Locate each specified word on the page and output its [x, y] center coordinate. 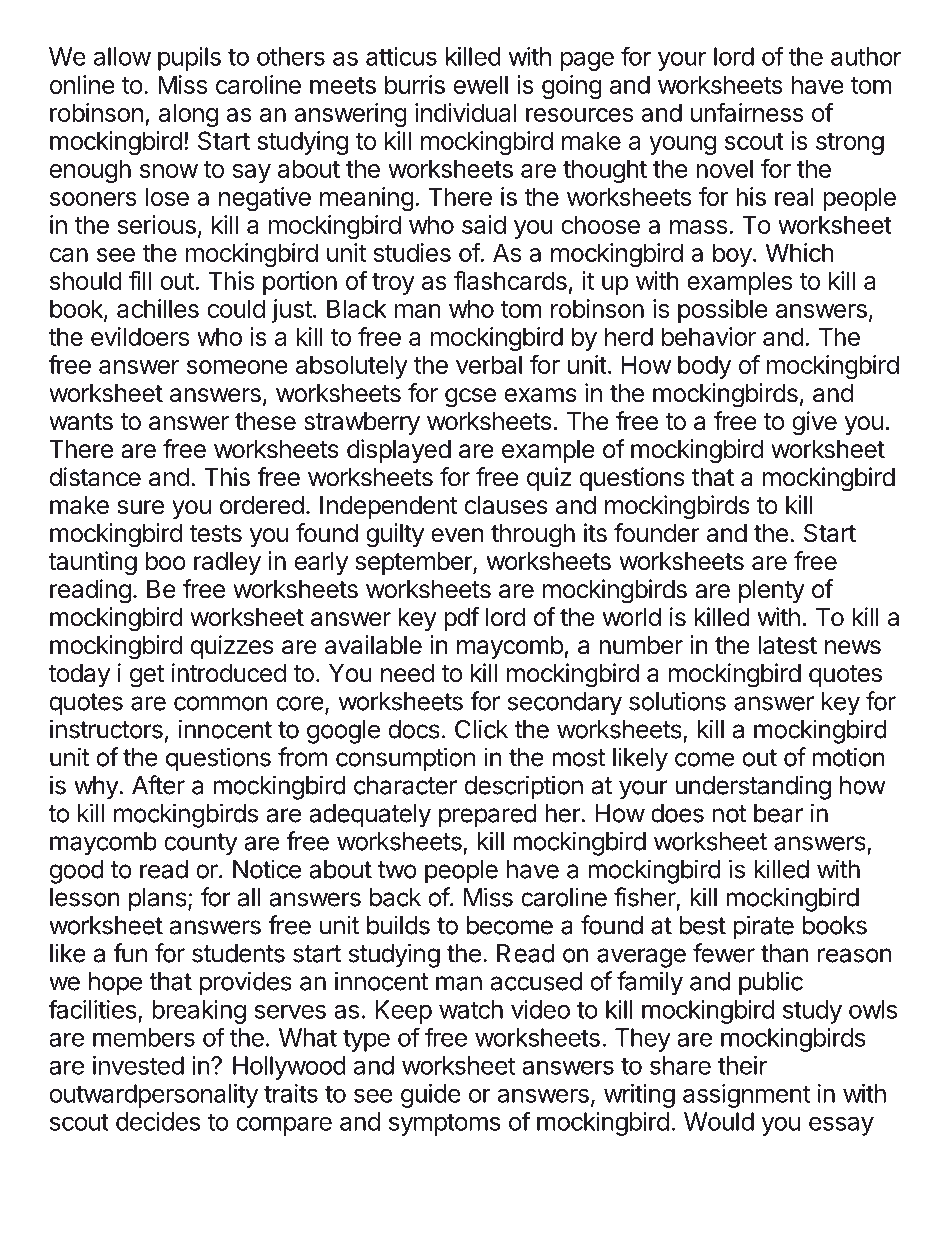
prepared [488, 816]
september [415, 563]
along [188, 115]
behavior [709, 336]
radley [227, 563]
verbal [489, 364]
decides [158, 1121]
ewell [481, 84]
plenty [772, 591]
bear [778, 813]
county [201, 844]
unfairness [747, 112]
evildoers [140, 336]
